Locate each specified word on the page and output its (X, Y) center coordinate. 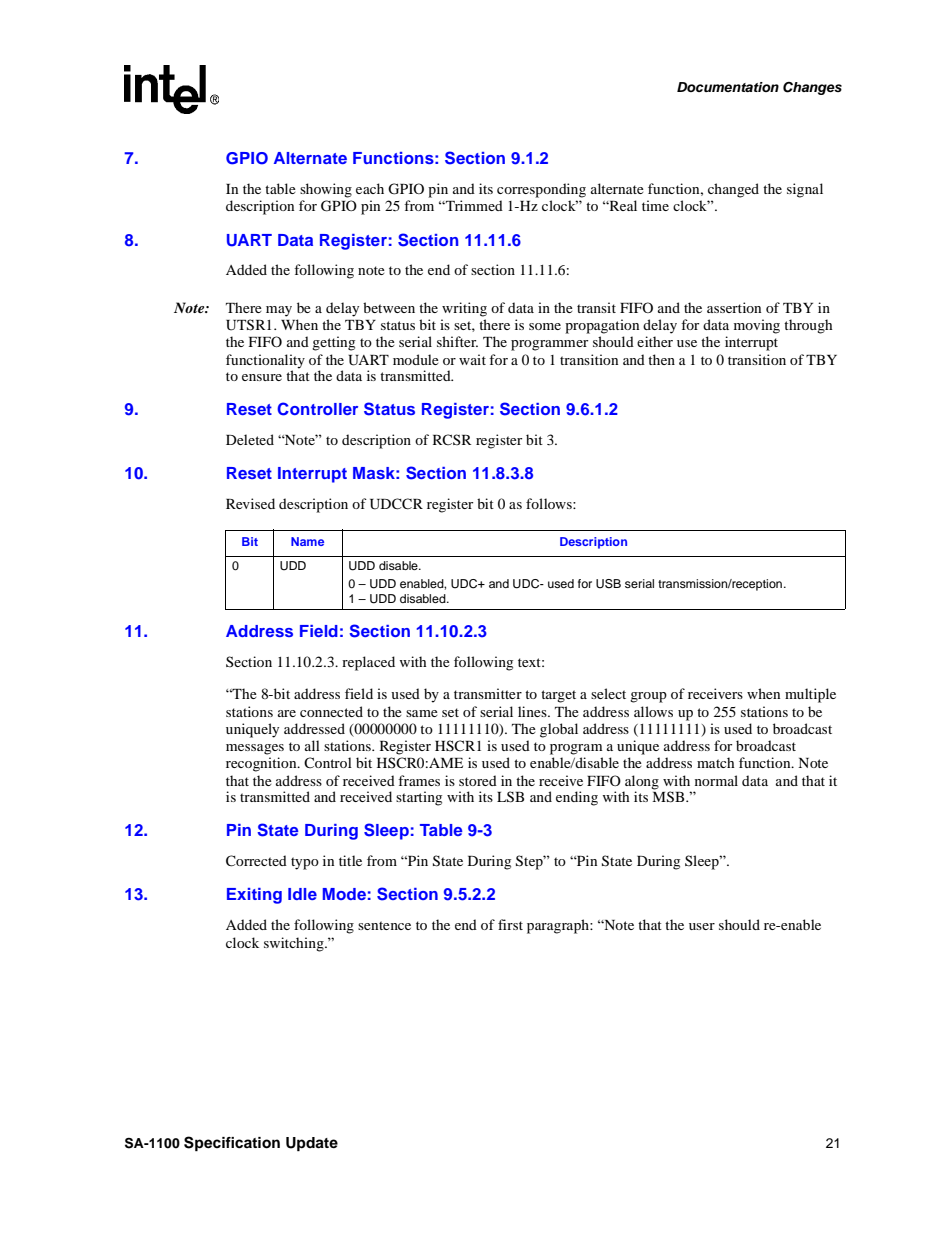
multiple (810, 695)
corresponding (541, 190)
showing (326, 190)
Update (312, 1144)
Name (307, 541)
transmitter (488, 693)
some (545, 326)
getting (333, 343)
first (510, 924)
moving (757, 326)
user (702, 926)
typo (305, 863)
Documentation (728, 87)
